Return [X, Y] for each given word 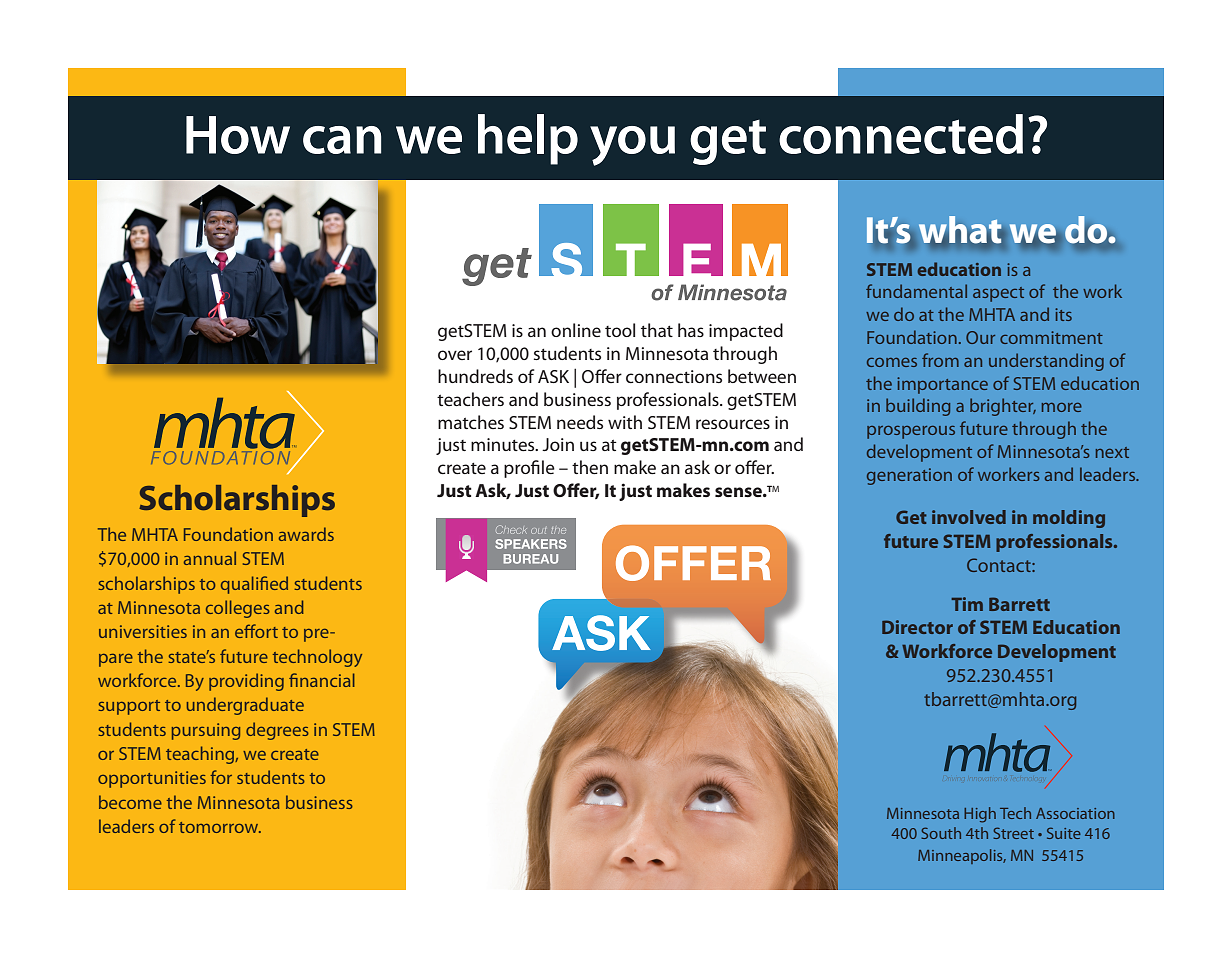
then [590, 467]
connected [901, 134]
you [632, 146]
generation [909, 476]
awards [306, 534]
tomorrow [220, 827]
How [238, 135]
